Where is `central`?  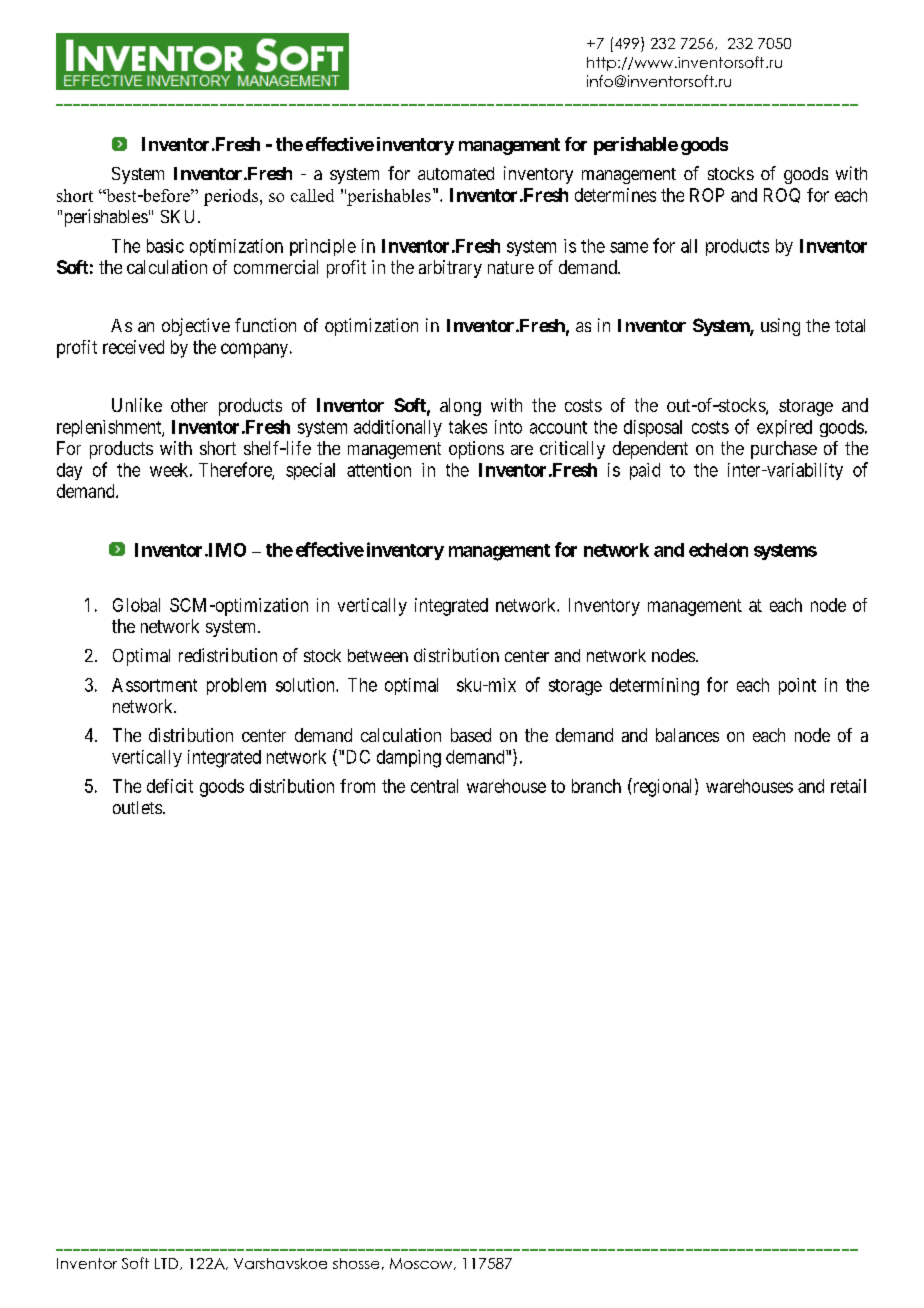 central is located at coordinates (434, 786).
